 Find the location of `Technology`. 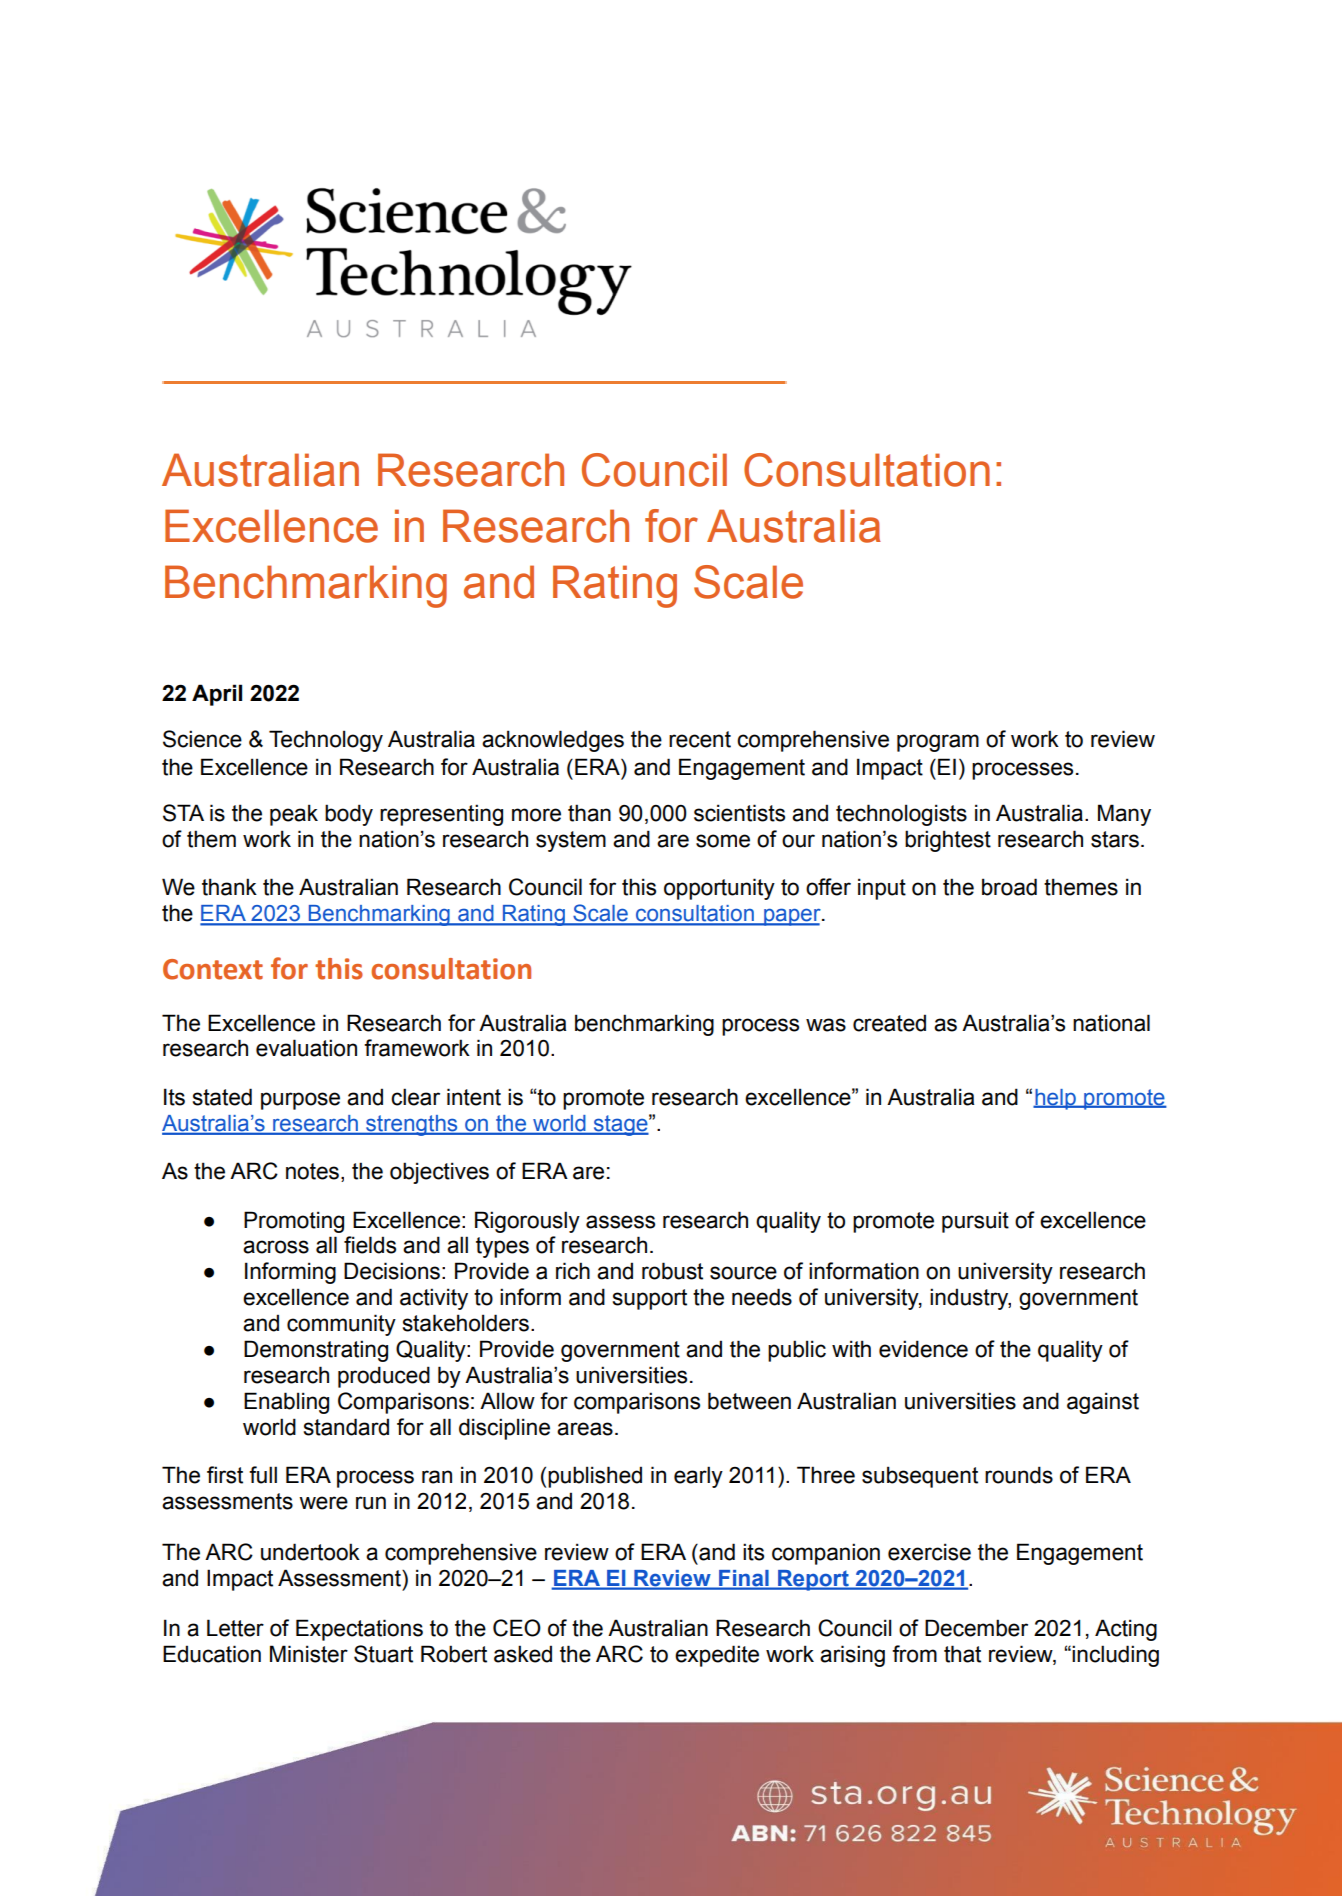

Technology is located at coordinates (326, 741).
